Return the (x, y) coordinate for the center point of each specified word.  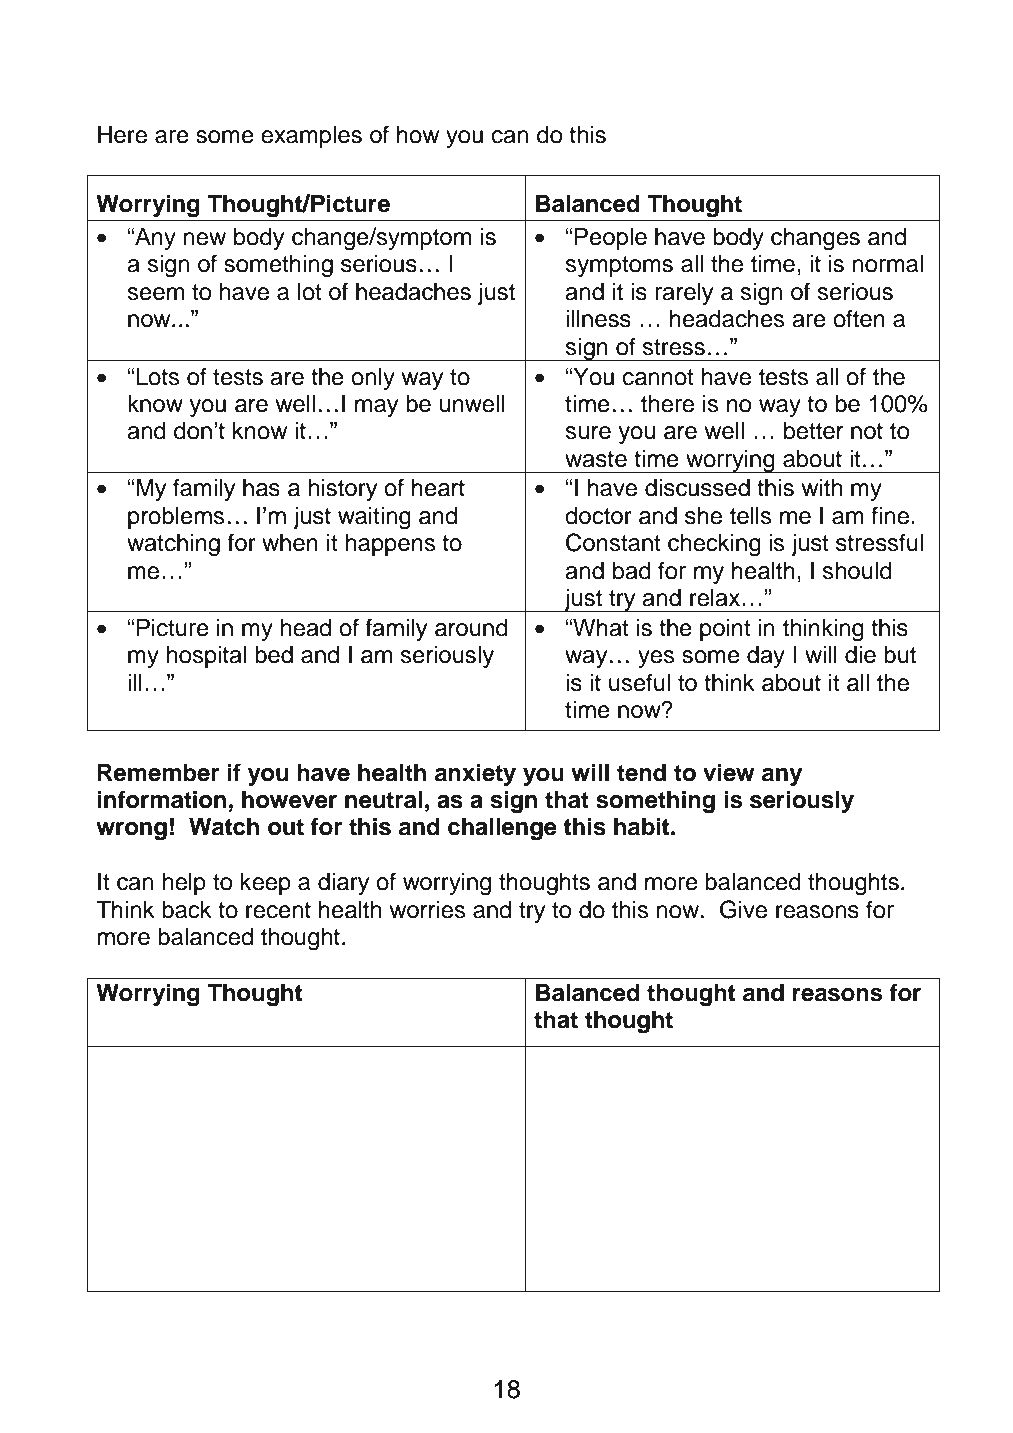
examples (311, 137)
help (184, 884)
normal (887, 264)
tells (750, 516)
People (611, 239)
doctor (598, 516)
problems (176, 518)
